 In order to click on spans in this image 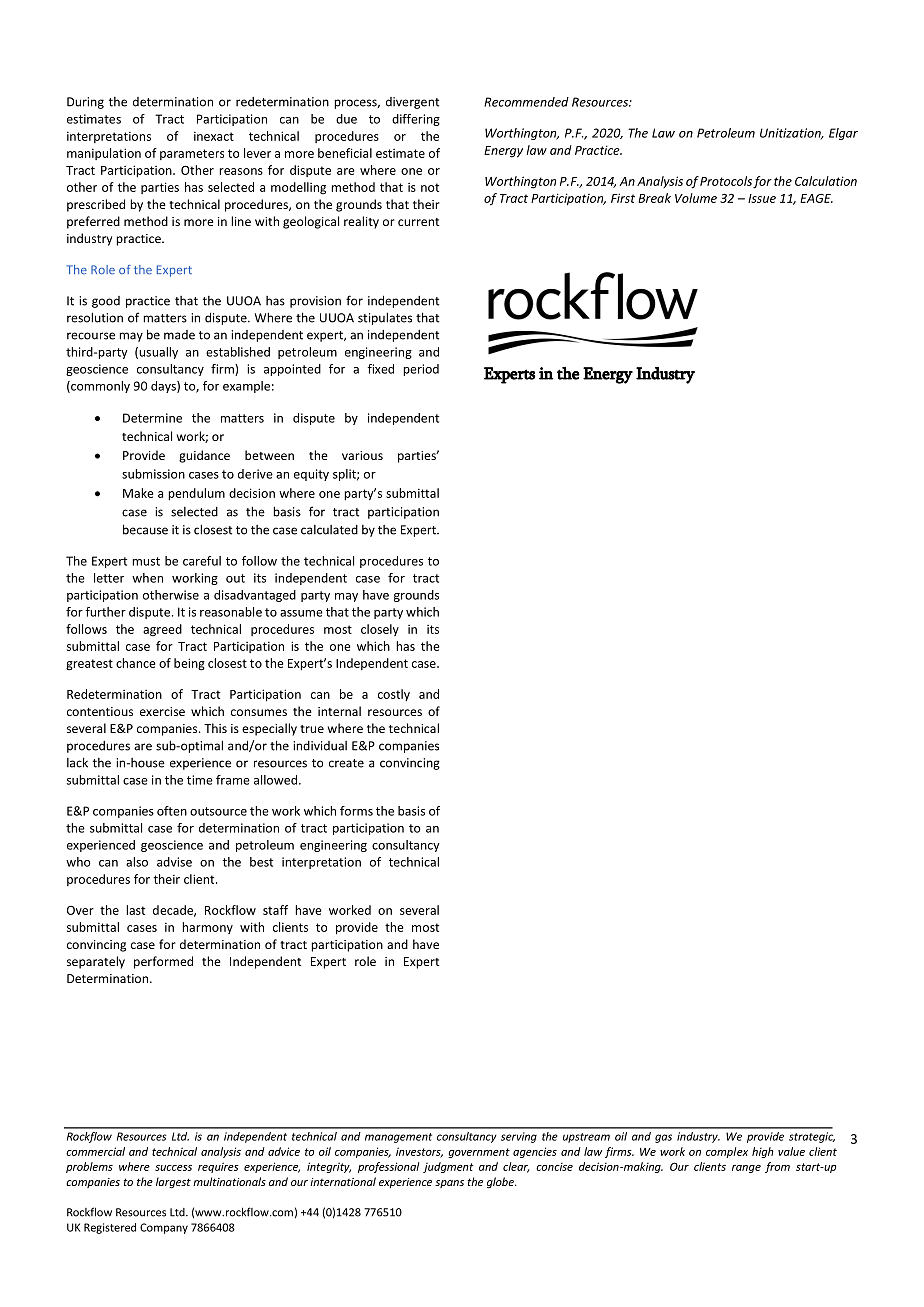, I will do `click(449, 1184)`.
